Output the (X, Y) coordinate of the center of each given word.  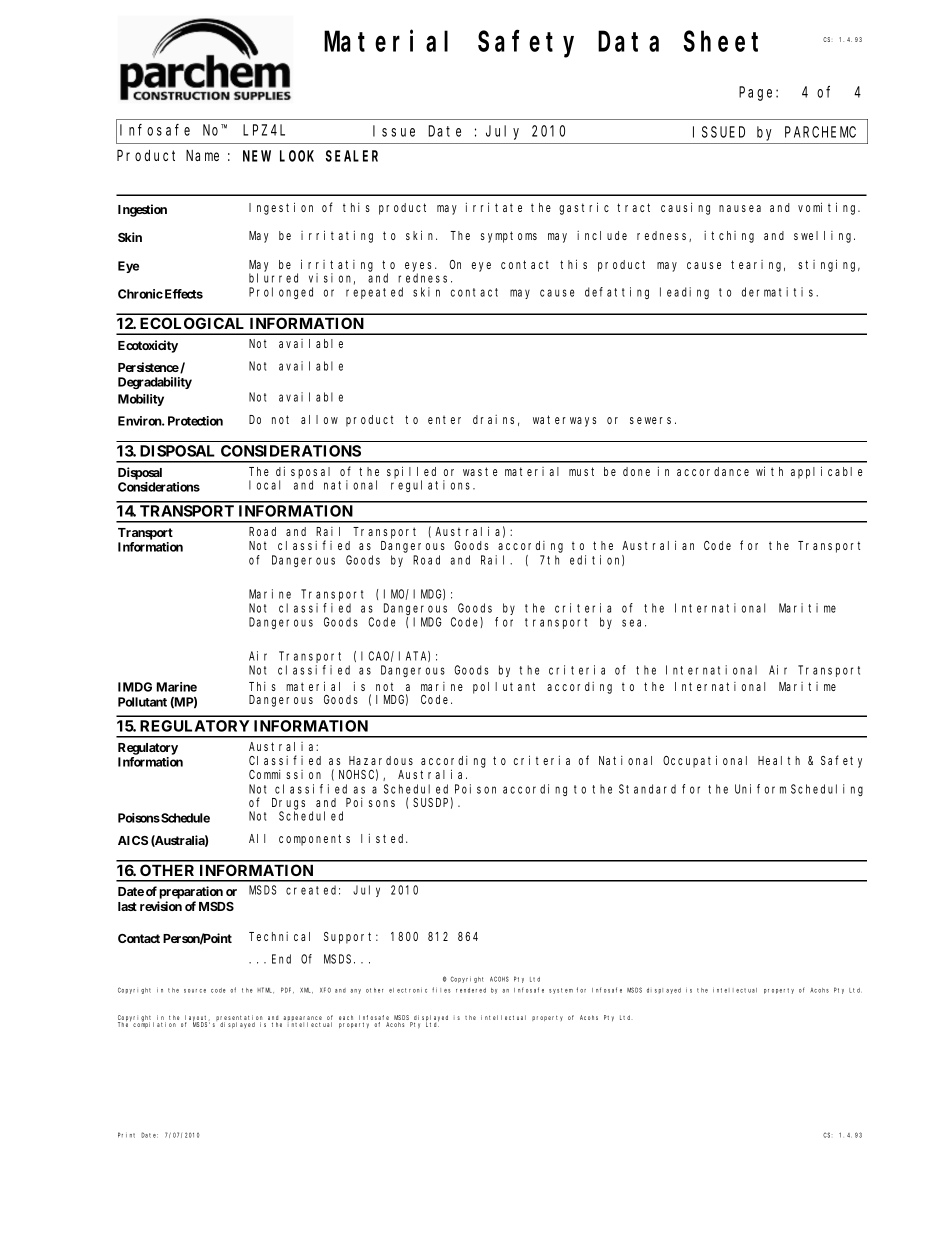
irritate (494, 207)
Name (202, 155)
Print (126, 1135)
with (769, 471)
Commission (285, 774)
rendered (471, 990)
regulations (432, 486)
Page (758, 94)
